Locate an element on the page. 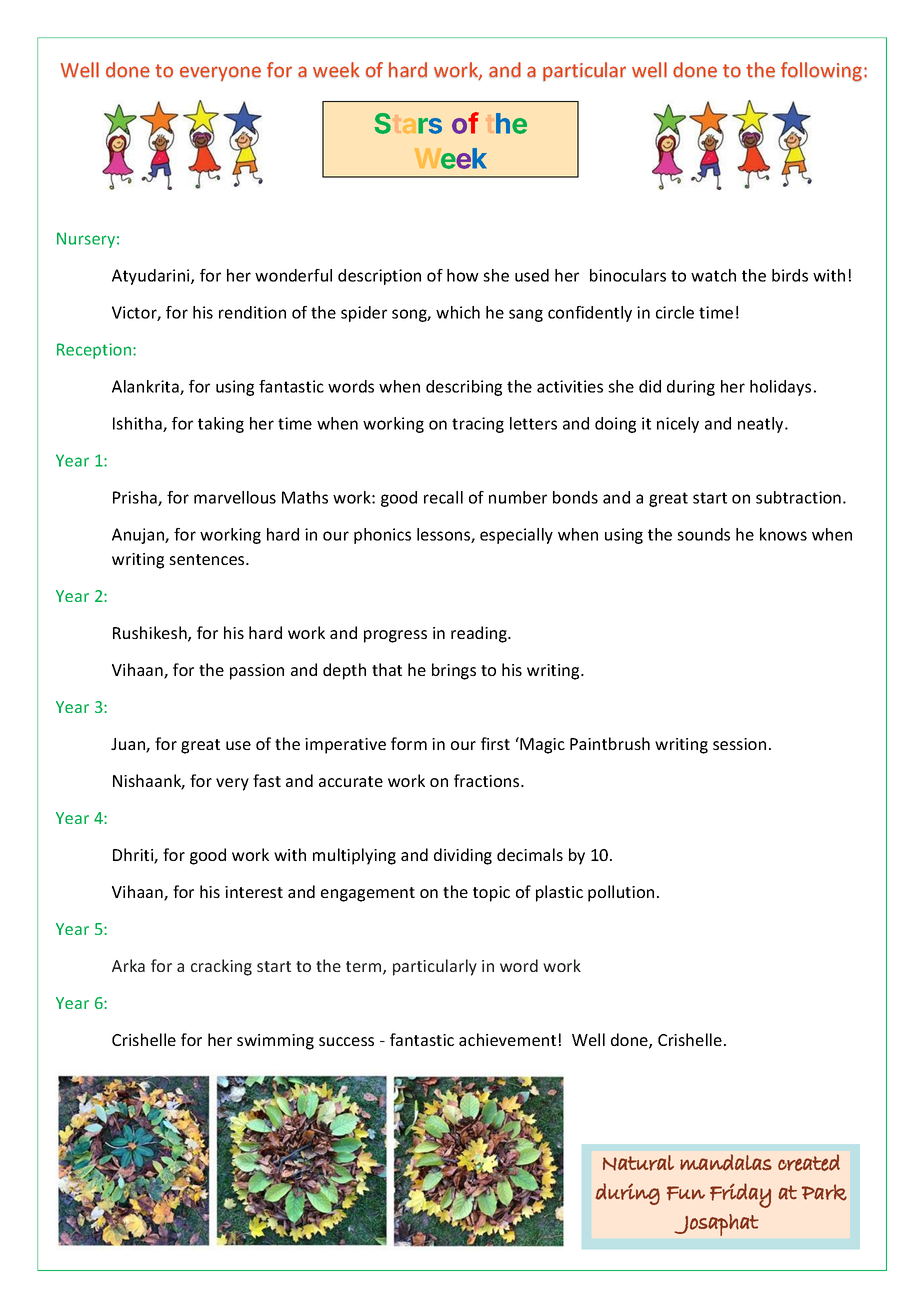 The height and width of the image is (1308, 924). session is located at coordinates (739, 744).
